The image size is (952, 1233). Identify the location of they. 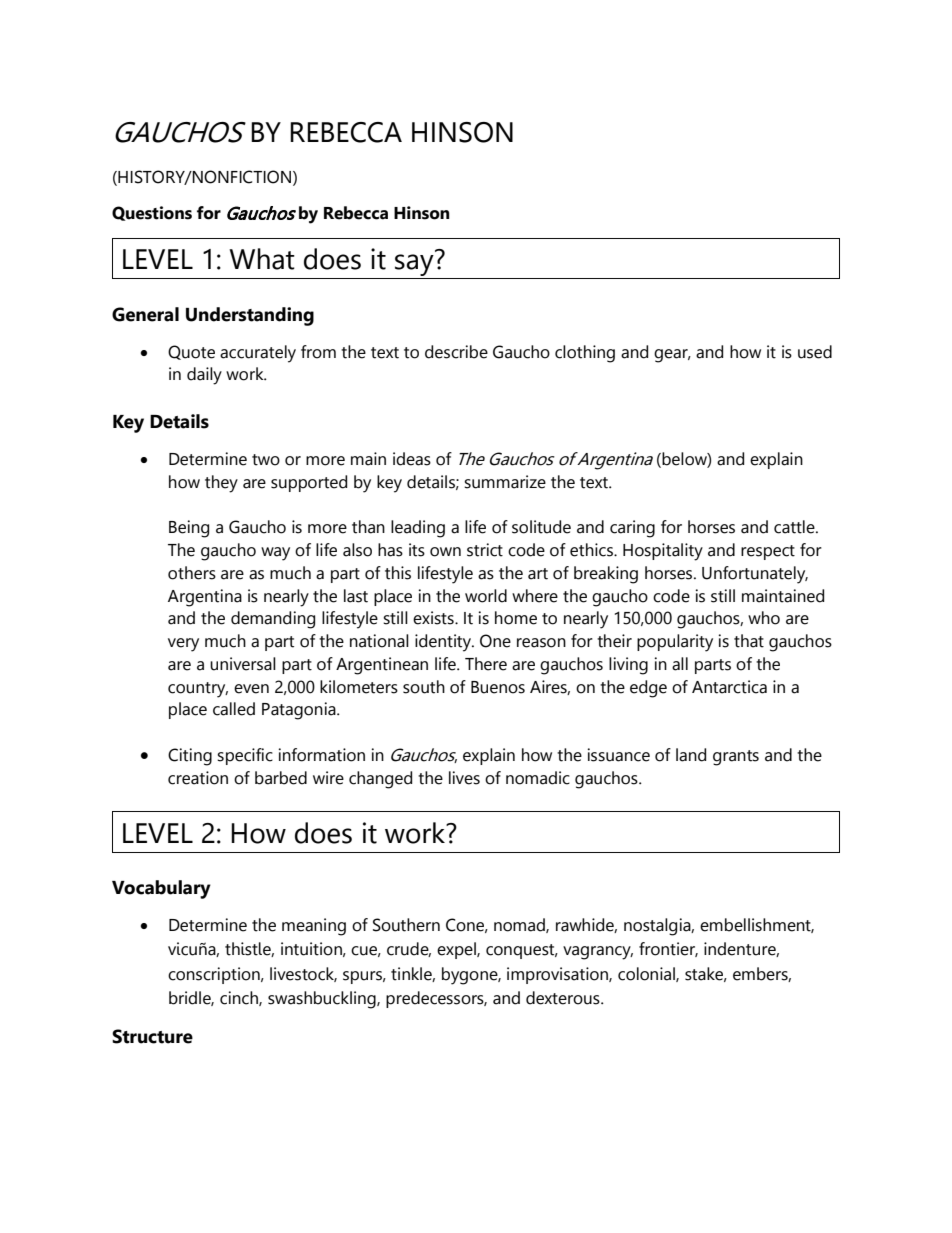
(221, 484).
